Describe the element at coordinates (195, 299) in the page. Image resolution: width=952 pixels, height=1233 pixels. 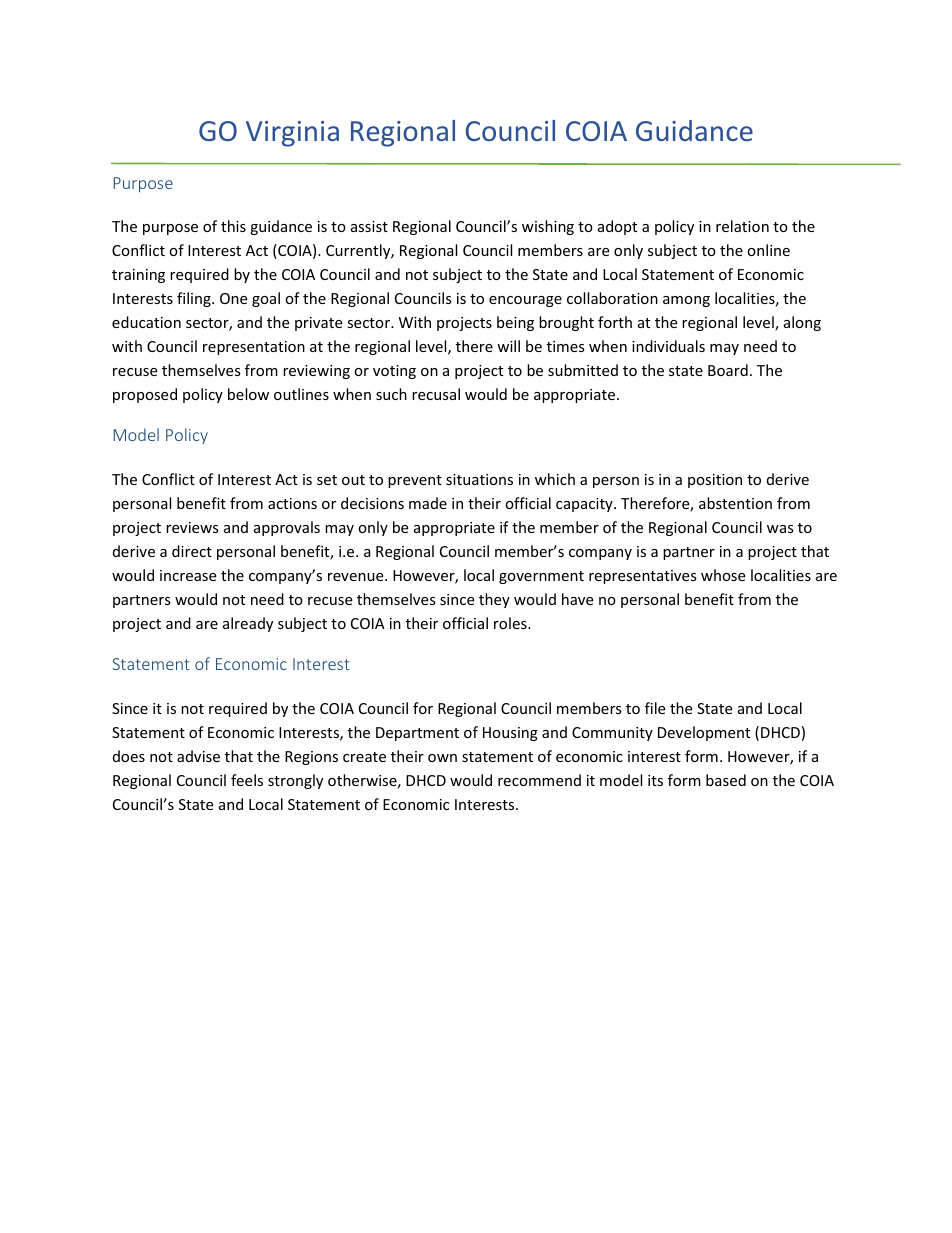
I see `filing` at that location.
